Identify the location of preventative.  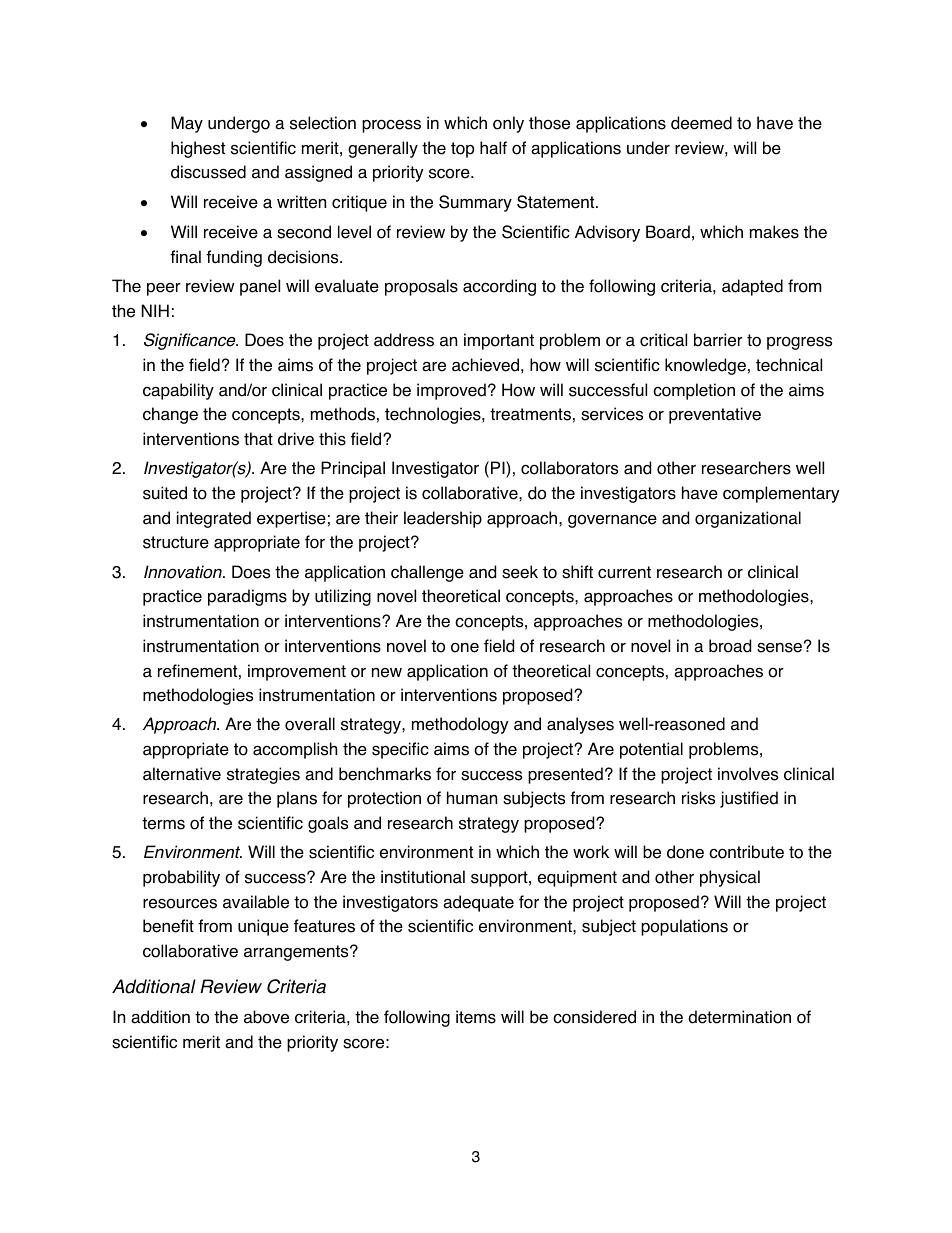
(715, 415).
